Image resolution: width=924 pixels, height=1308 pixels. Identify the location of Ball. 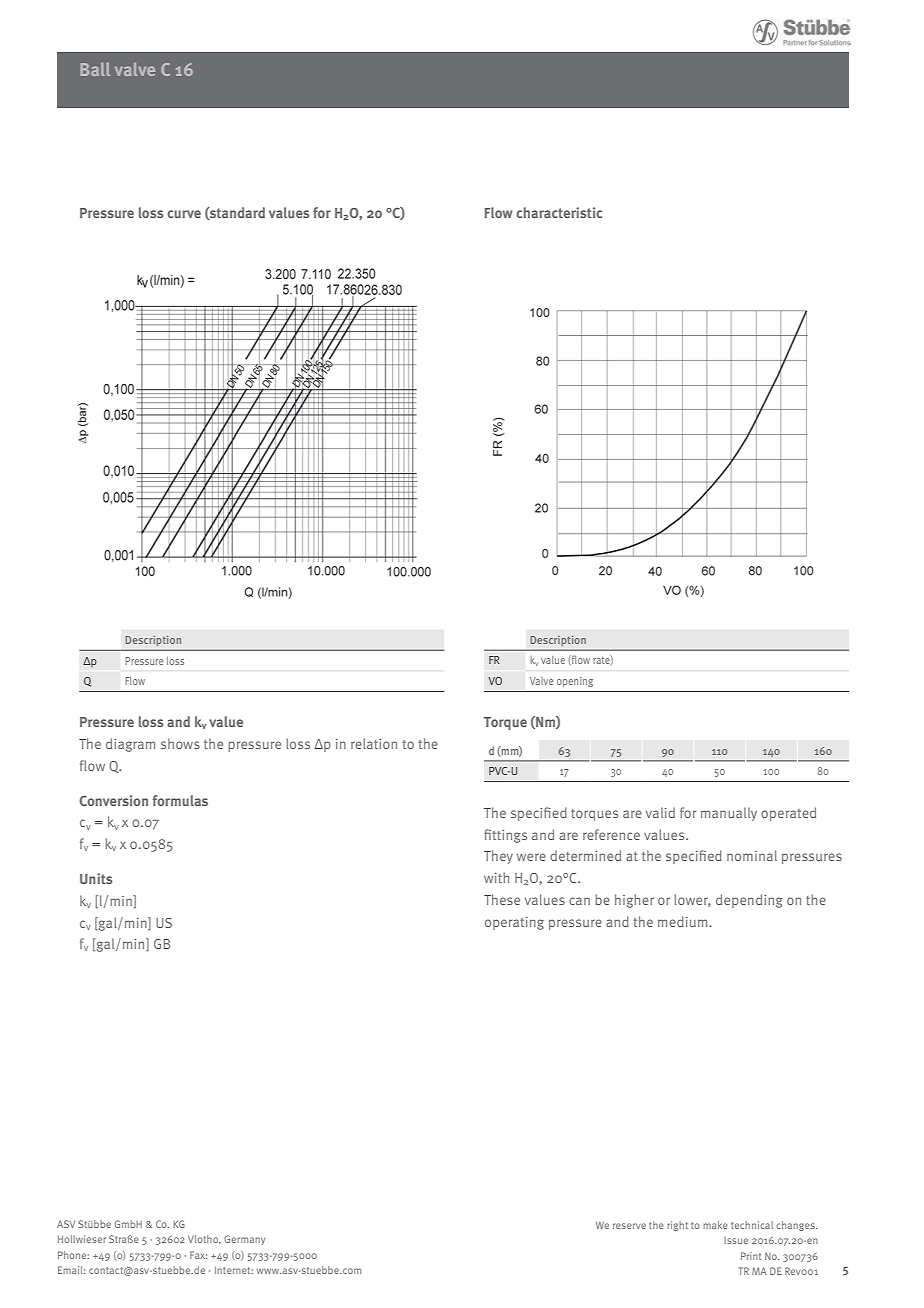
(95, 69).
